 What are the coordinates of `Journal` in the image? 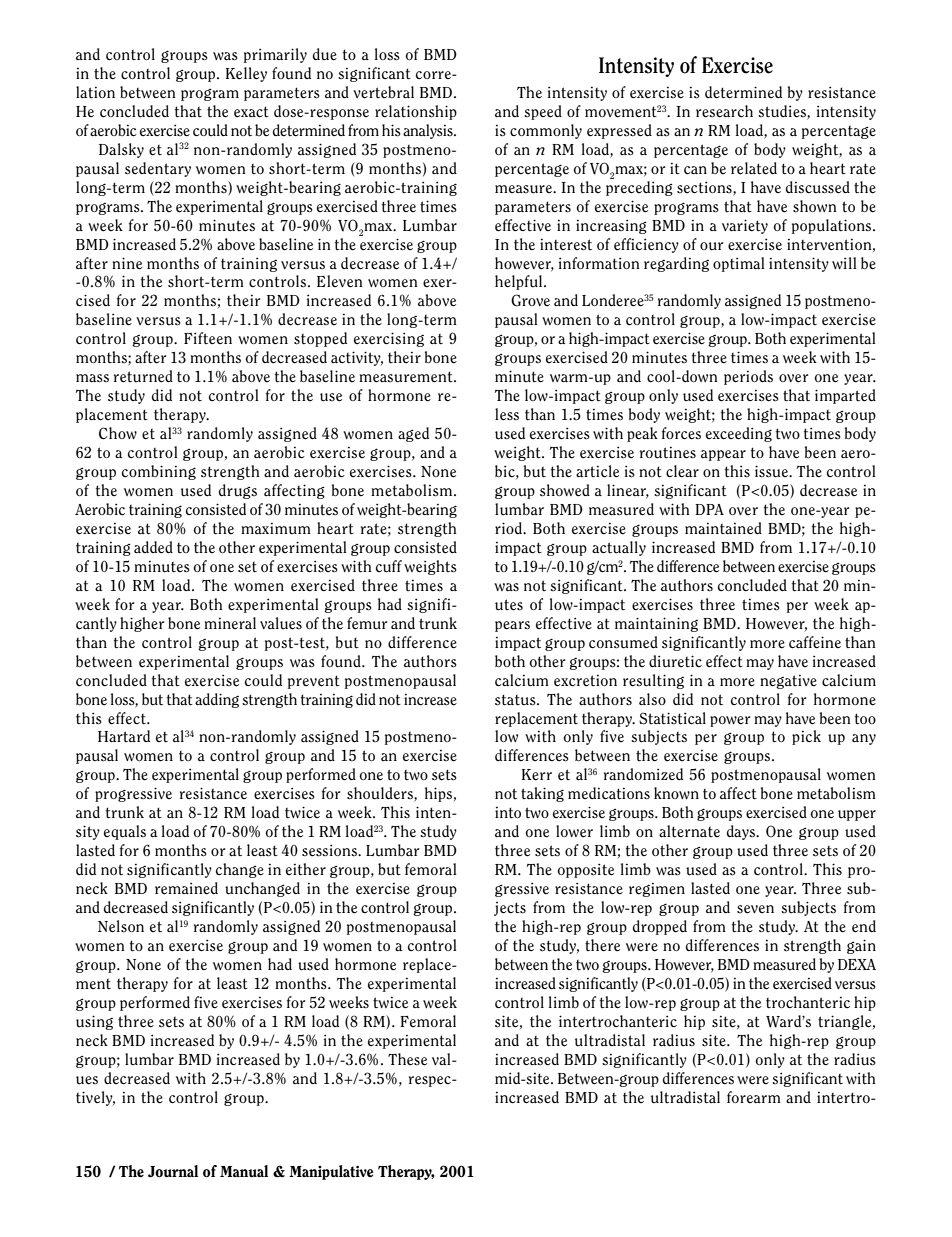 It's located at (173, 1171).
